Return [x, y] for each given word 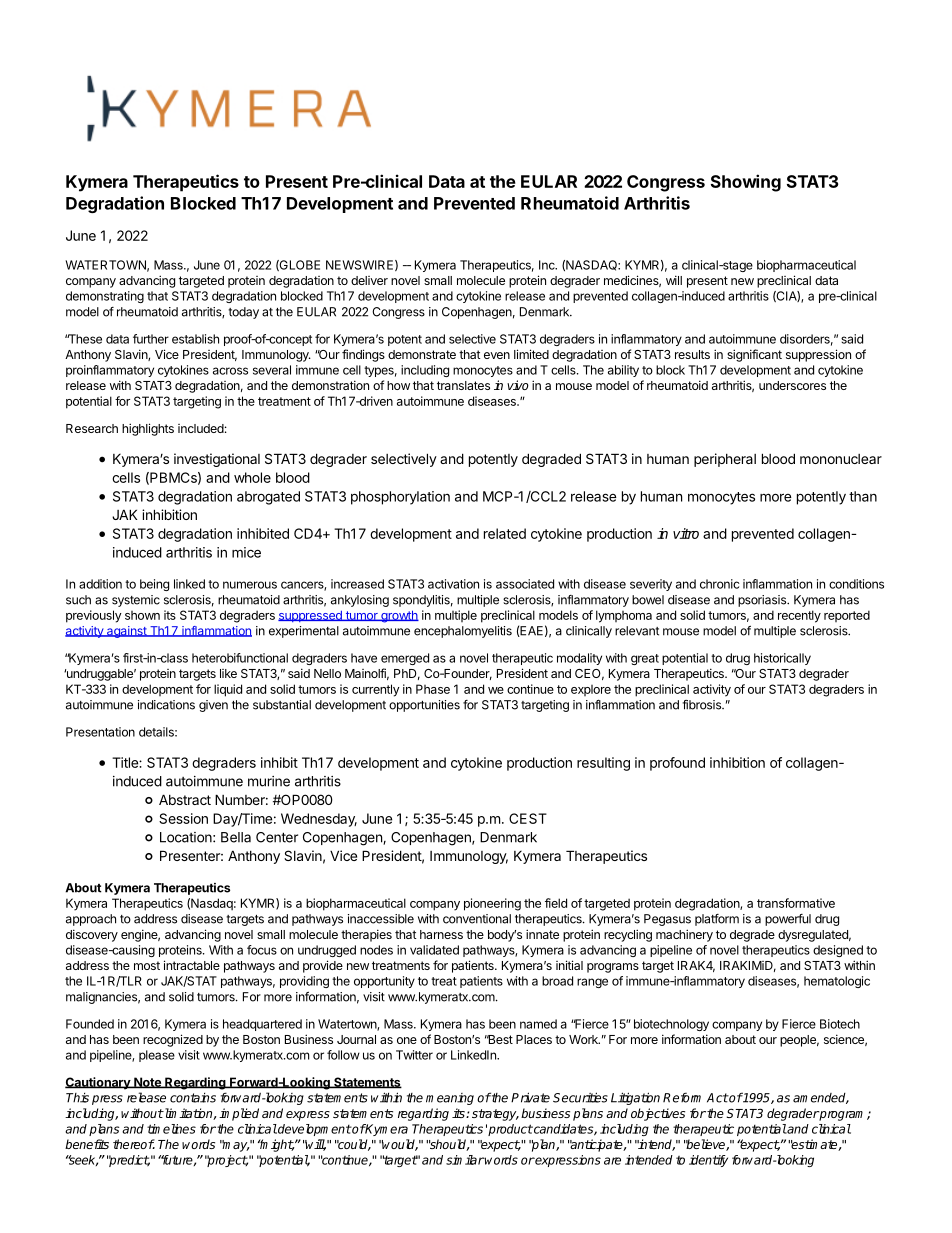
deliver [369, 280]
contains [193, 1098]
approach [91, 920]
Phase [433, 689]
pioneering [492, 904]
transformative [796, 903]
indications [166, 705]
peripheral [725, 460]
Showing [746, 183]
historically [782, 659]
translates [463, 385]
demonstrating [105, 297]
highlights [148, 429]
